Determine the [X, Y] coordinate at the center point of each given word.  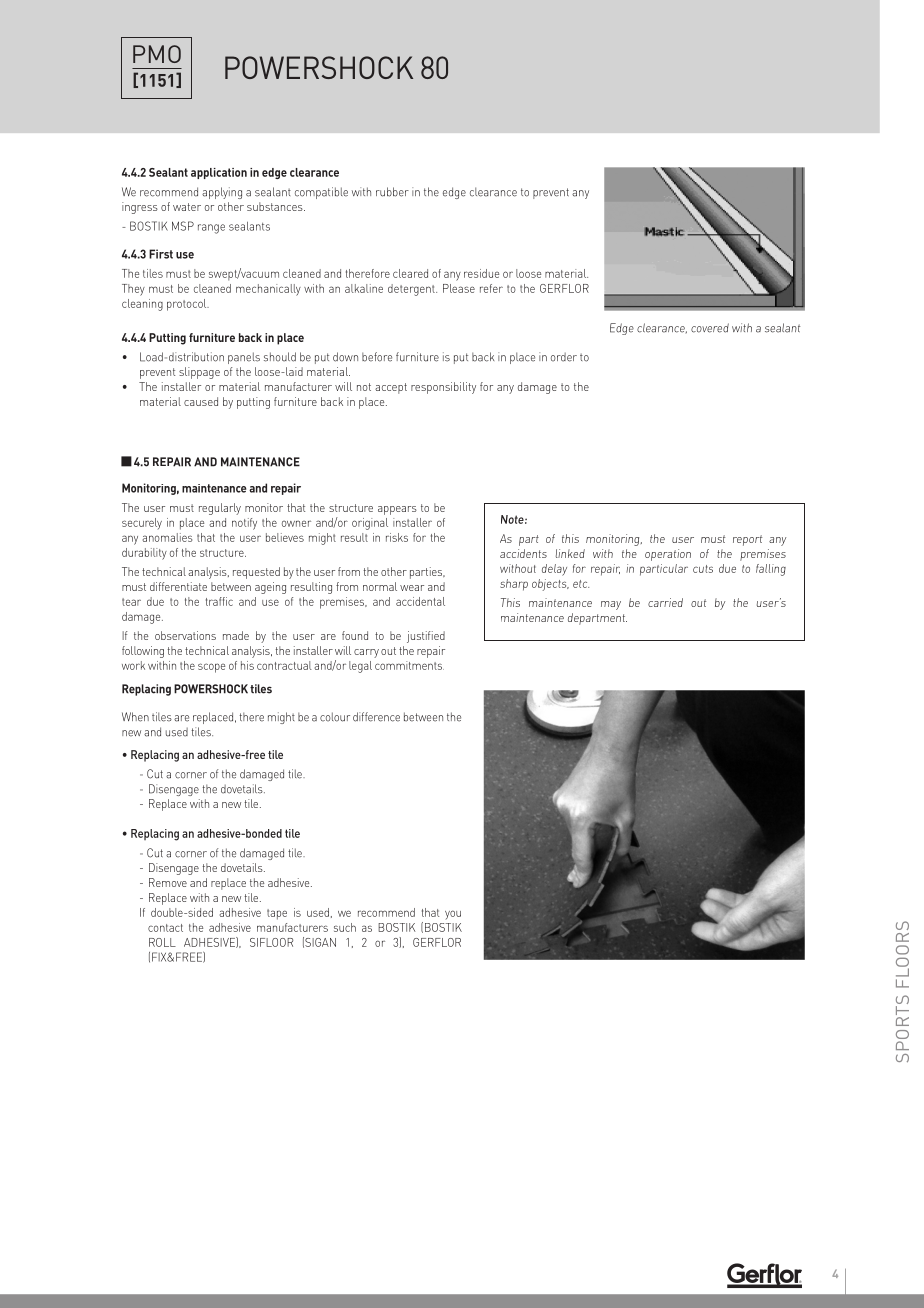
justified [426, 637]
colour [335, 717]
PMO [157, 54]
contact [165, 928]
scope [211, 668]
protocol [188, 305]
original [370, 524]
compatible [321, 193]
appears [397, 510]
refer [491, 288]
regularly [220, 509]
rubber [392, 192]
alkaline [364, 288]
